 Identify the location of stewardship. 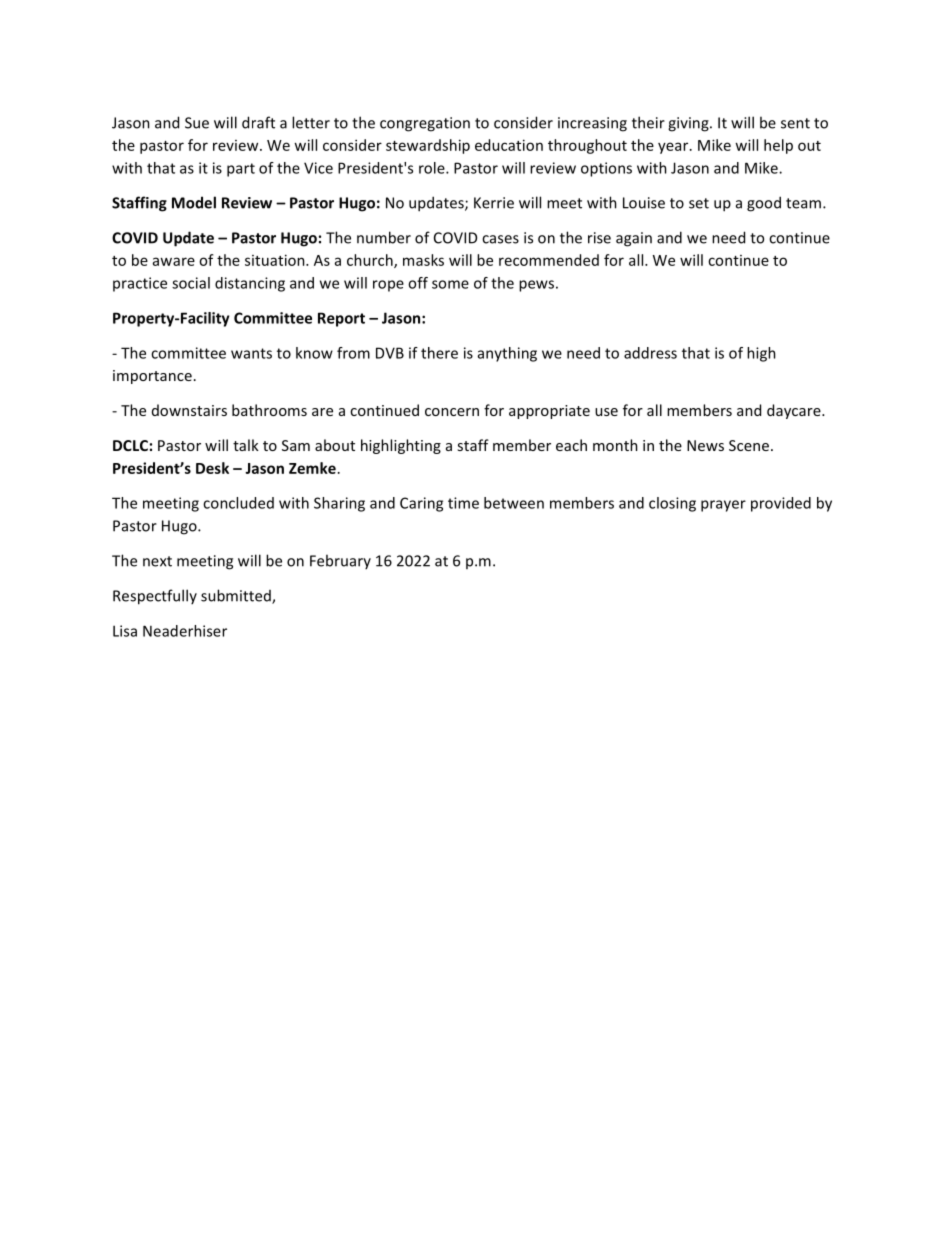
(428, 146).
